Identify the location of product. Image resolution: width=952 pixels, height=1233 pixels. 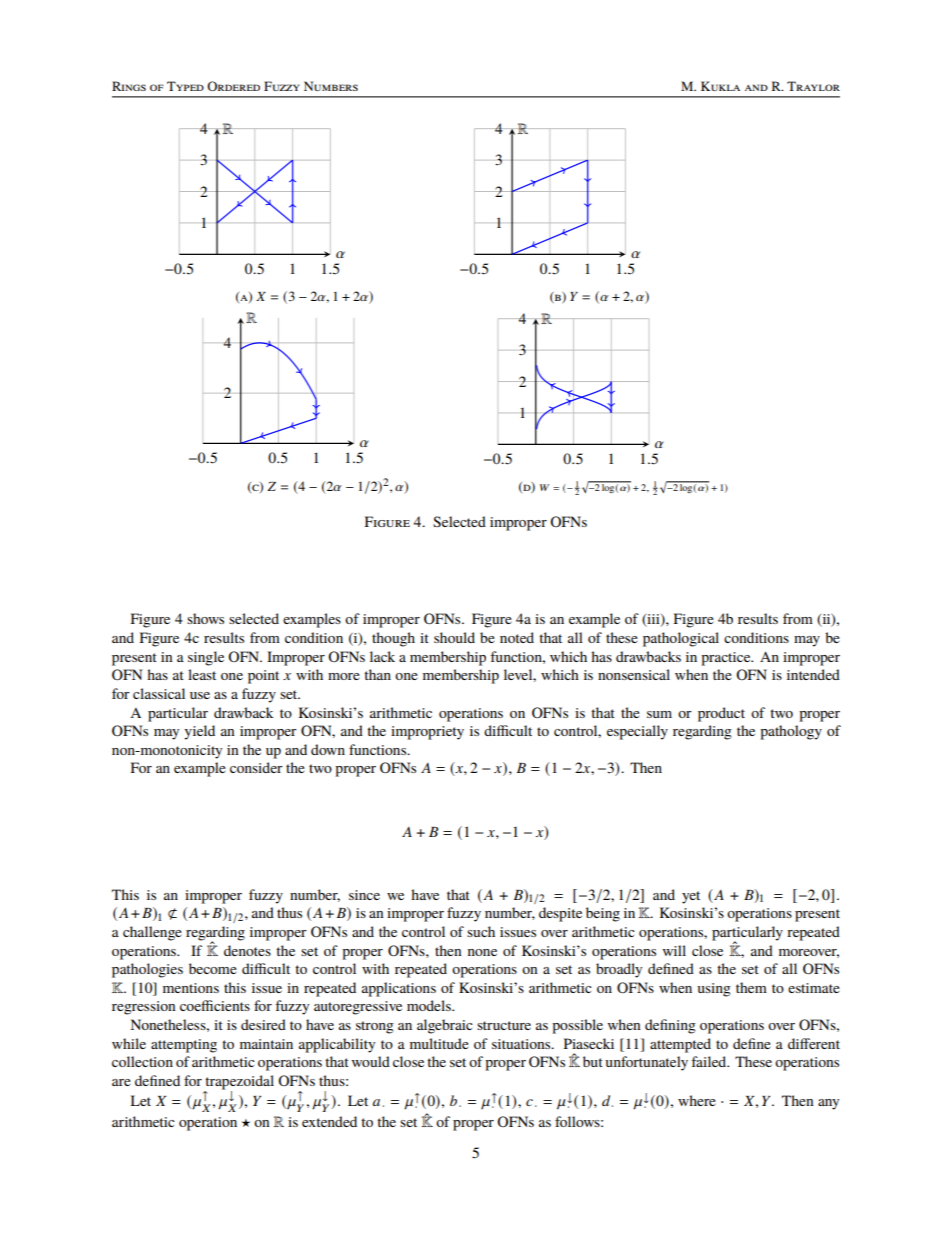
(721, 714).
